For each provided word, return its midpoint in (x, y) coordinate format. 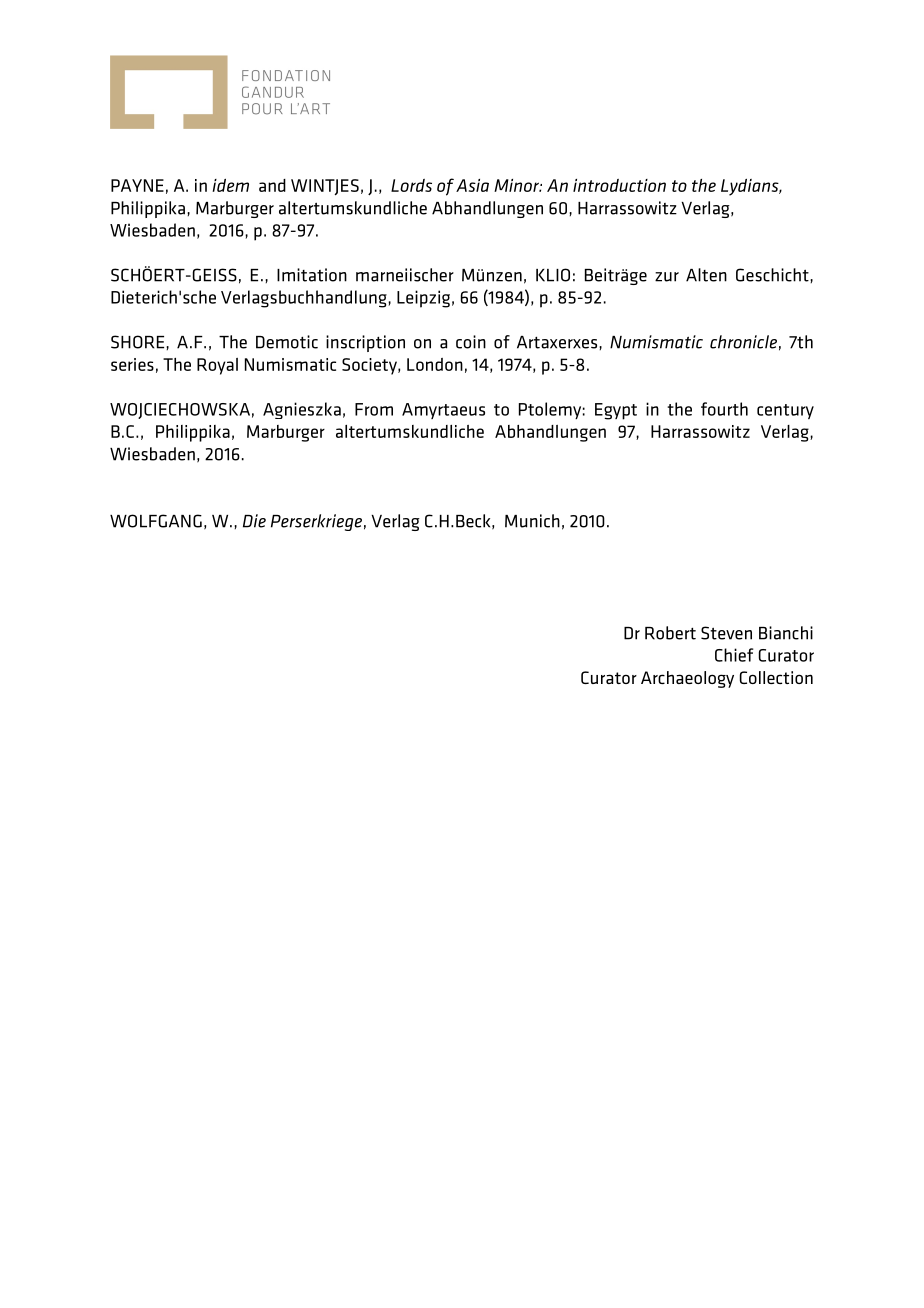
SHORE (139, 342)
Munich (532, 521)
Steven (726, 633)
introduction (619, 185)
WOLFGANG (156, 521)
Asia (472, 185)
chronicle (743, 342)
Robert (670, 633)
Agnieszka (302, 410)
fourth (724, 409)
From (374, 409)
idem (230, 185)
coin (471, 342)
